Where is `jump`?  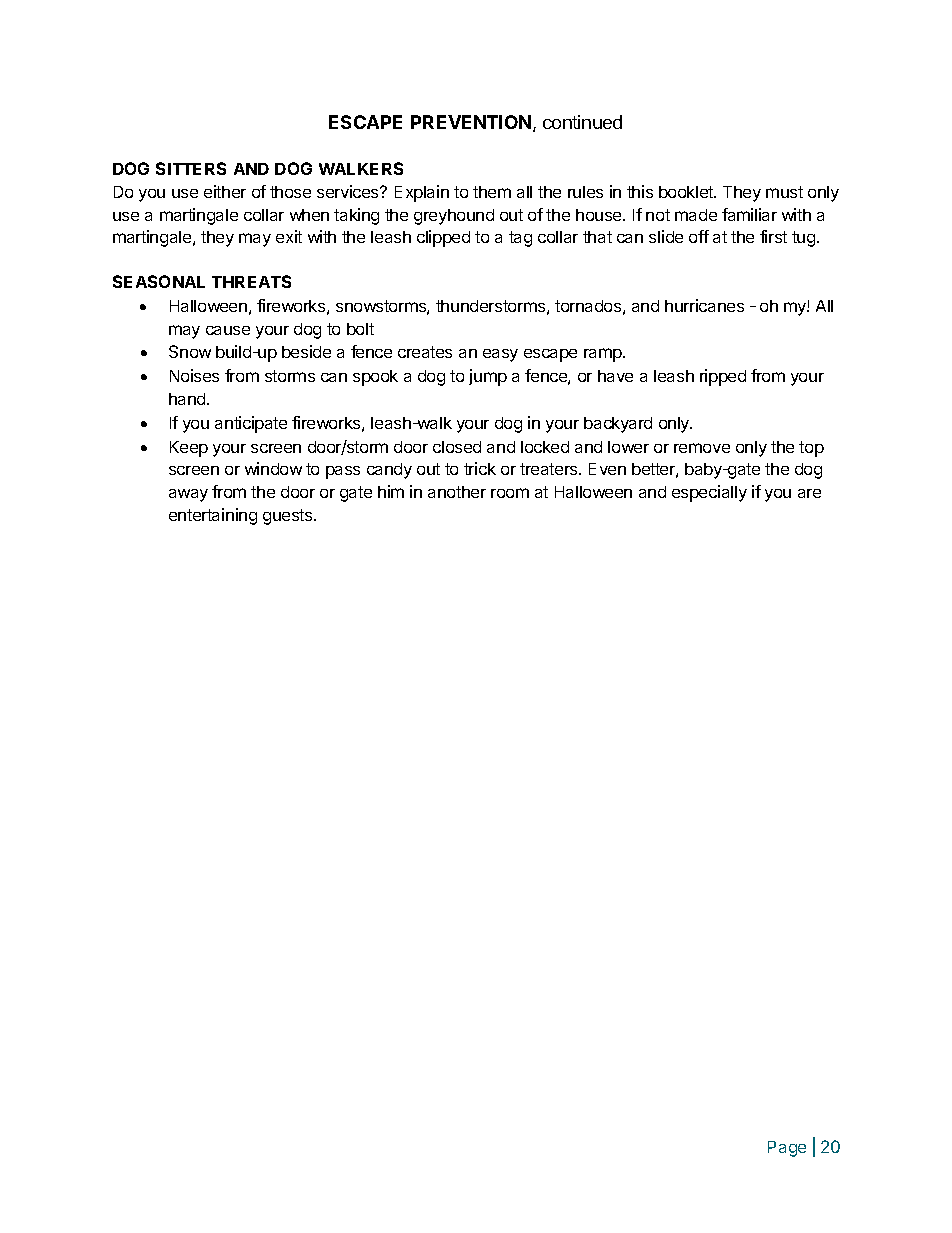 jump is located at coordinates (488, 377).
